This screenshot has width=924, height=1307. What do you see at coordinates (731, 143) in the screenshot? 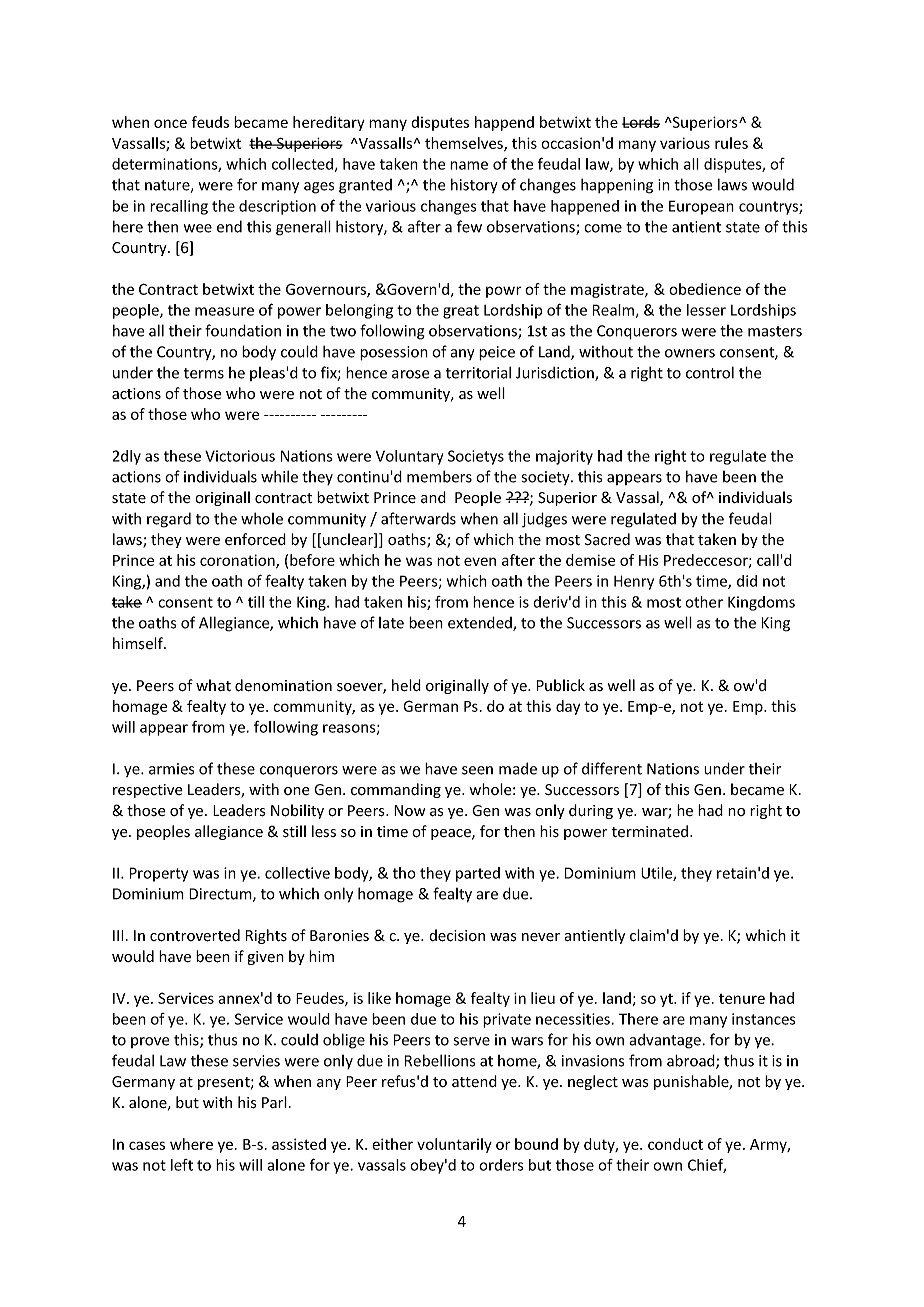
I see `rules` at bounding box center [731, 143].
